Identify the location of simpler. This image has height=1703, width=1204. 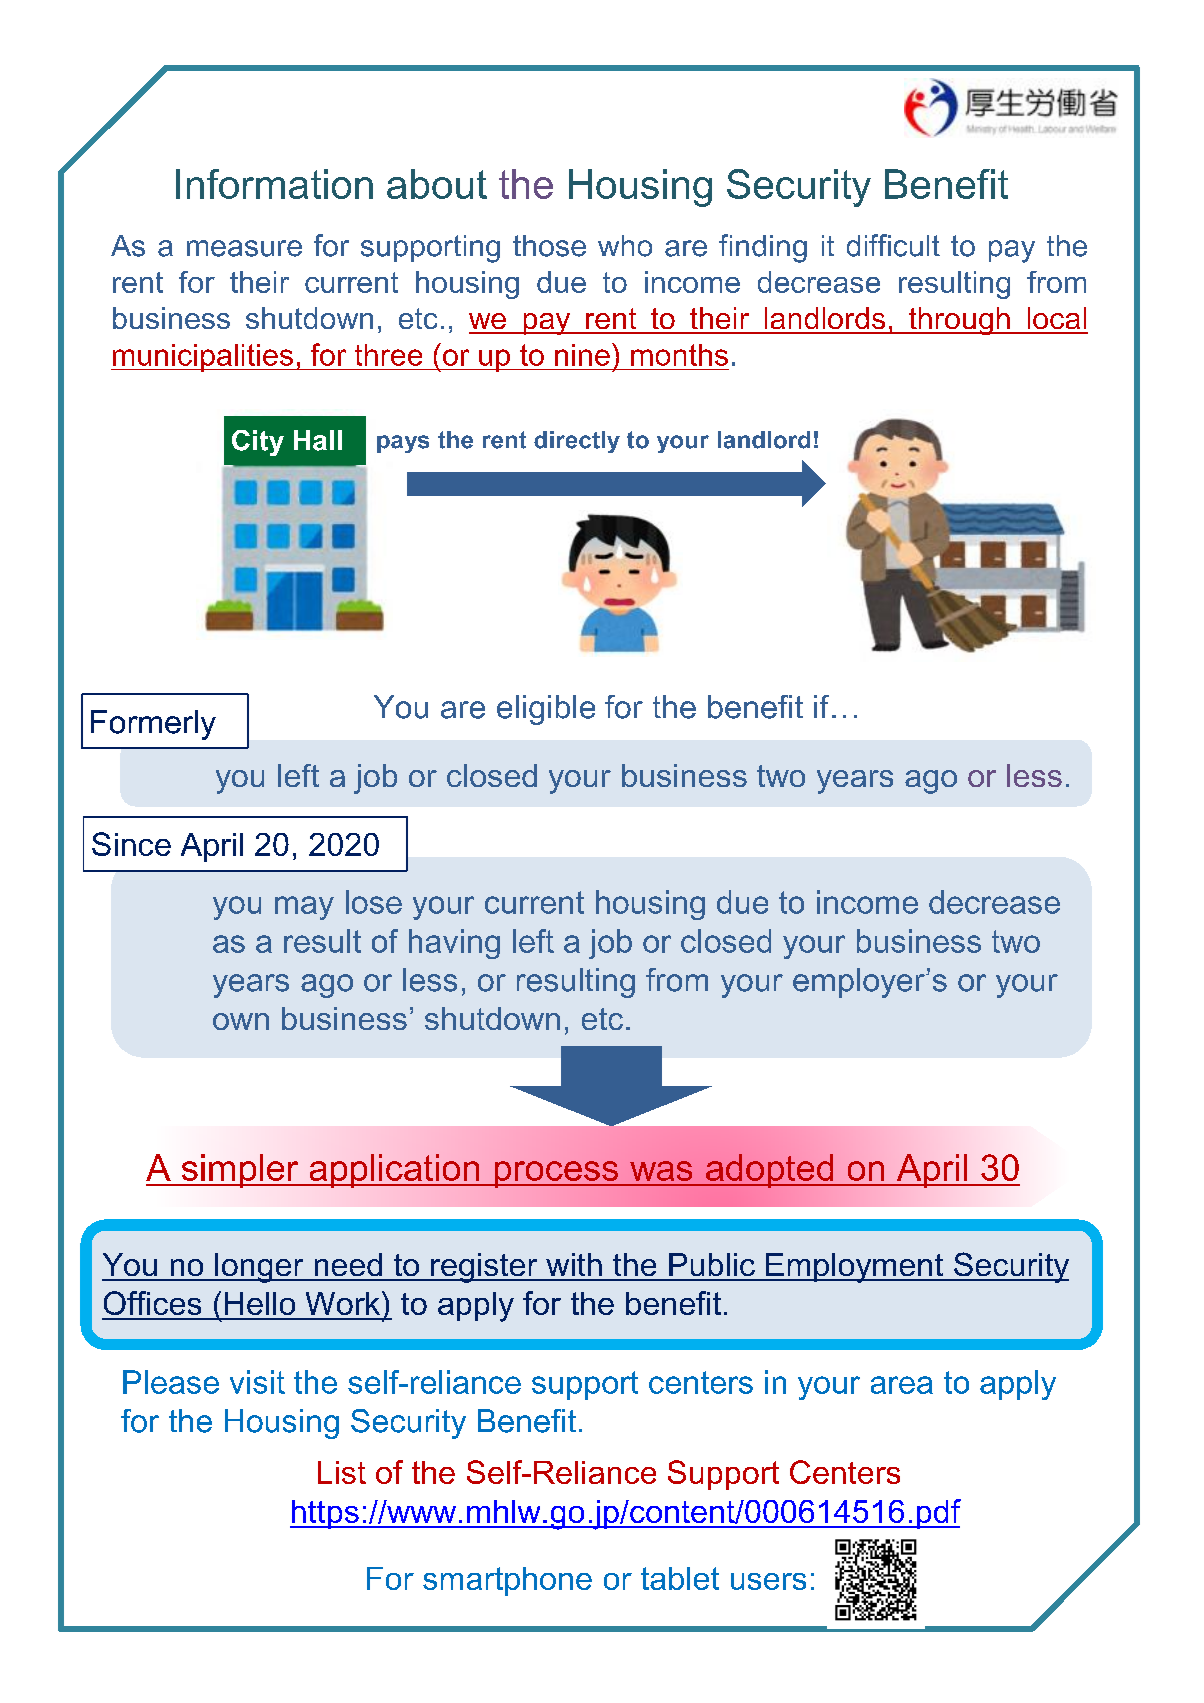
(240, 1171).
